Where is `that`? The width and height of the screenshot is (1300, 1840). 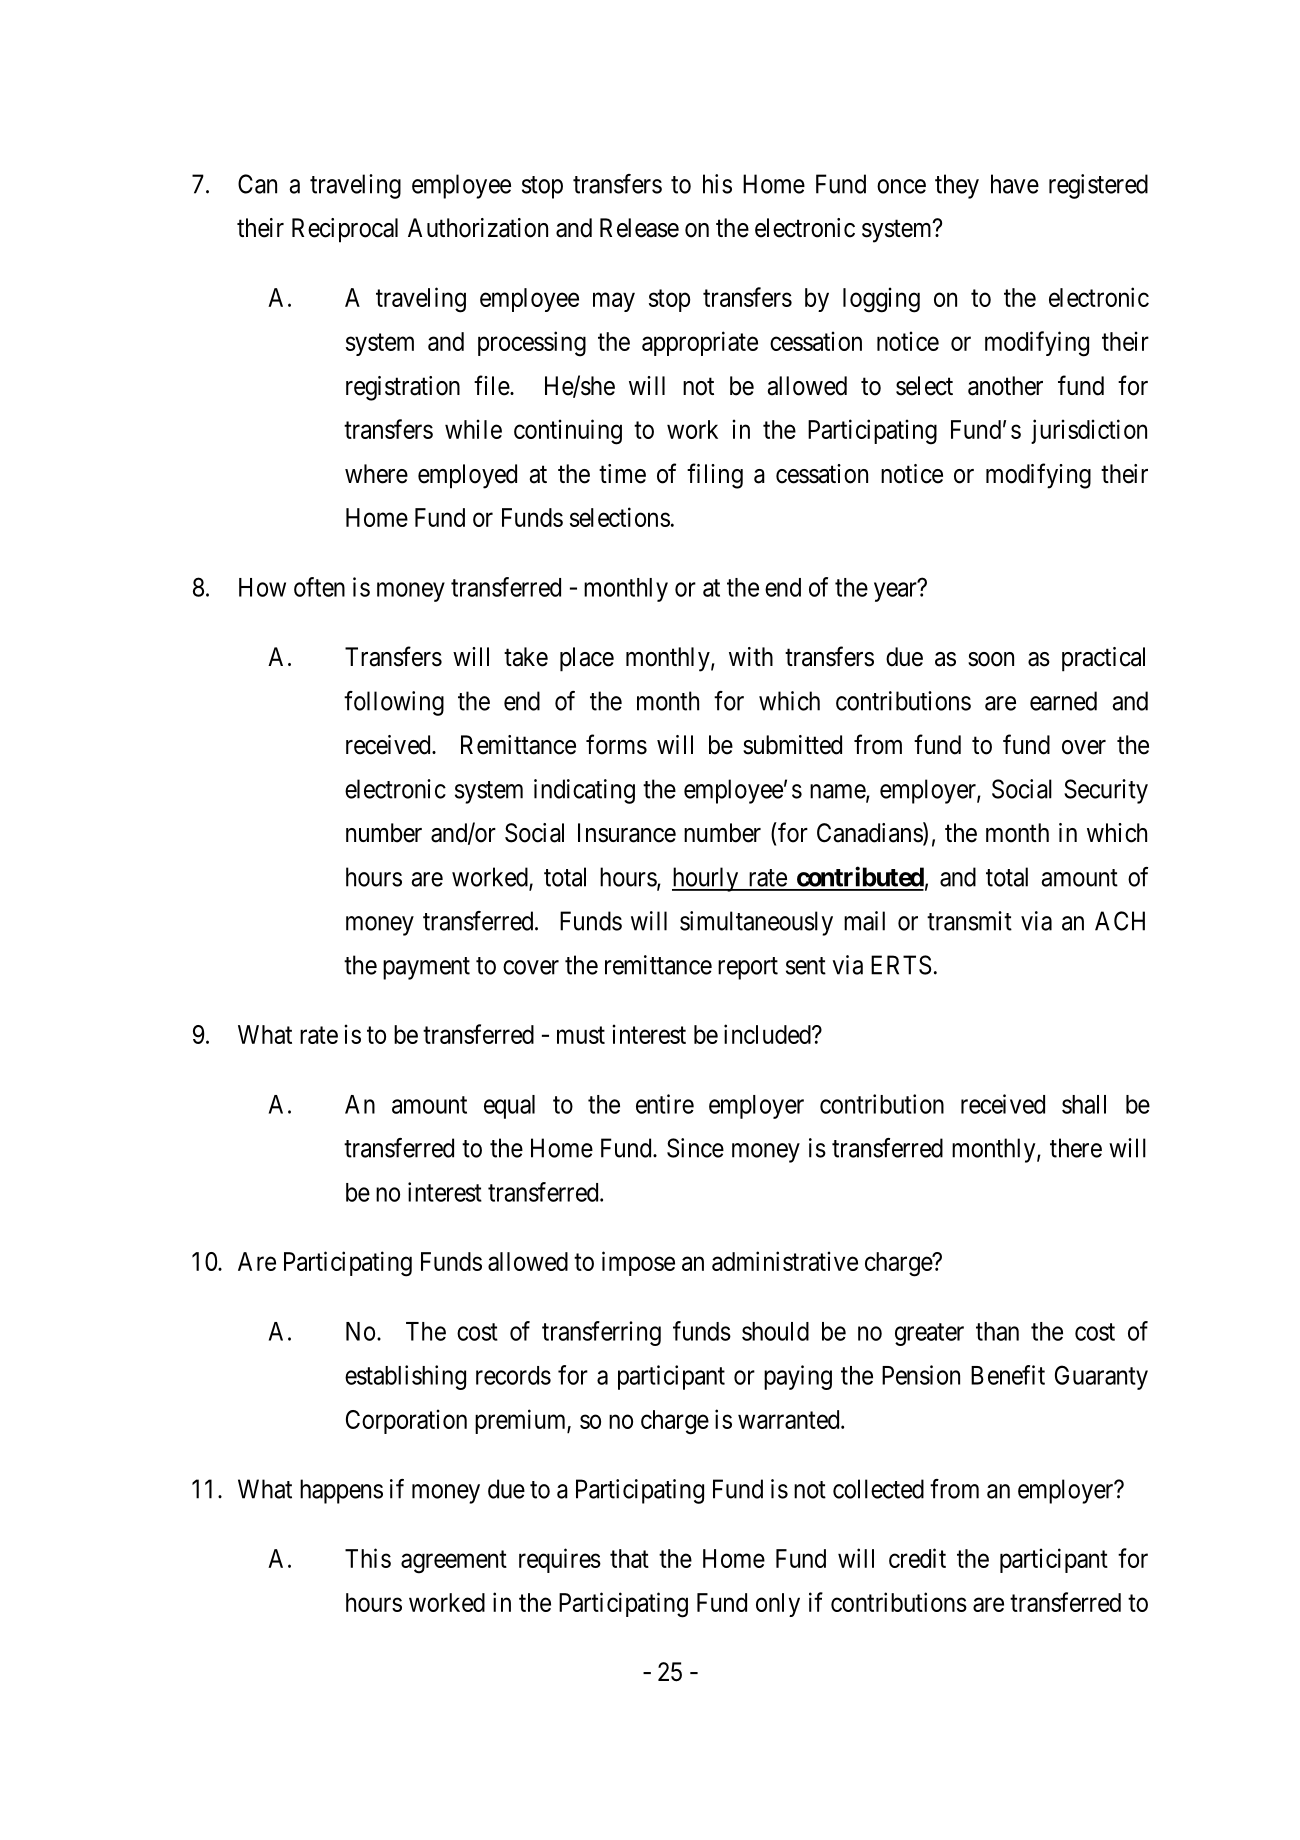 that is located at coordinates (629, 1558).
